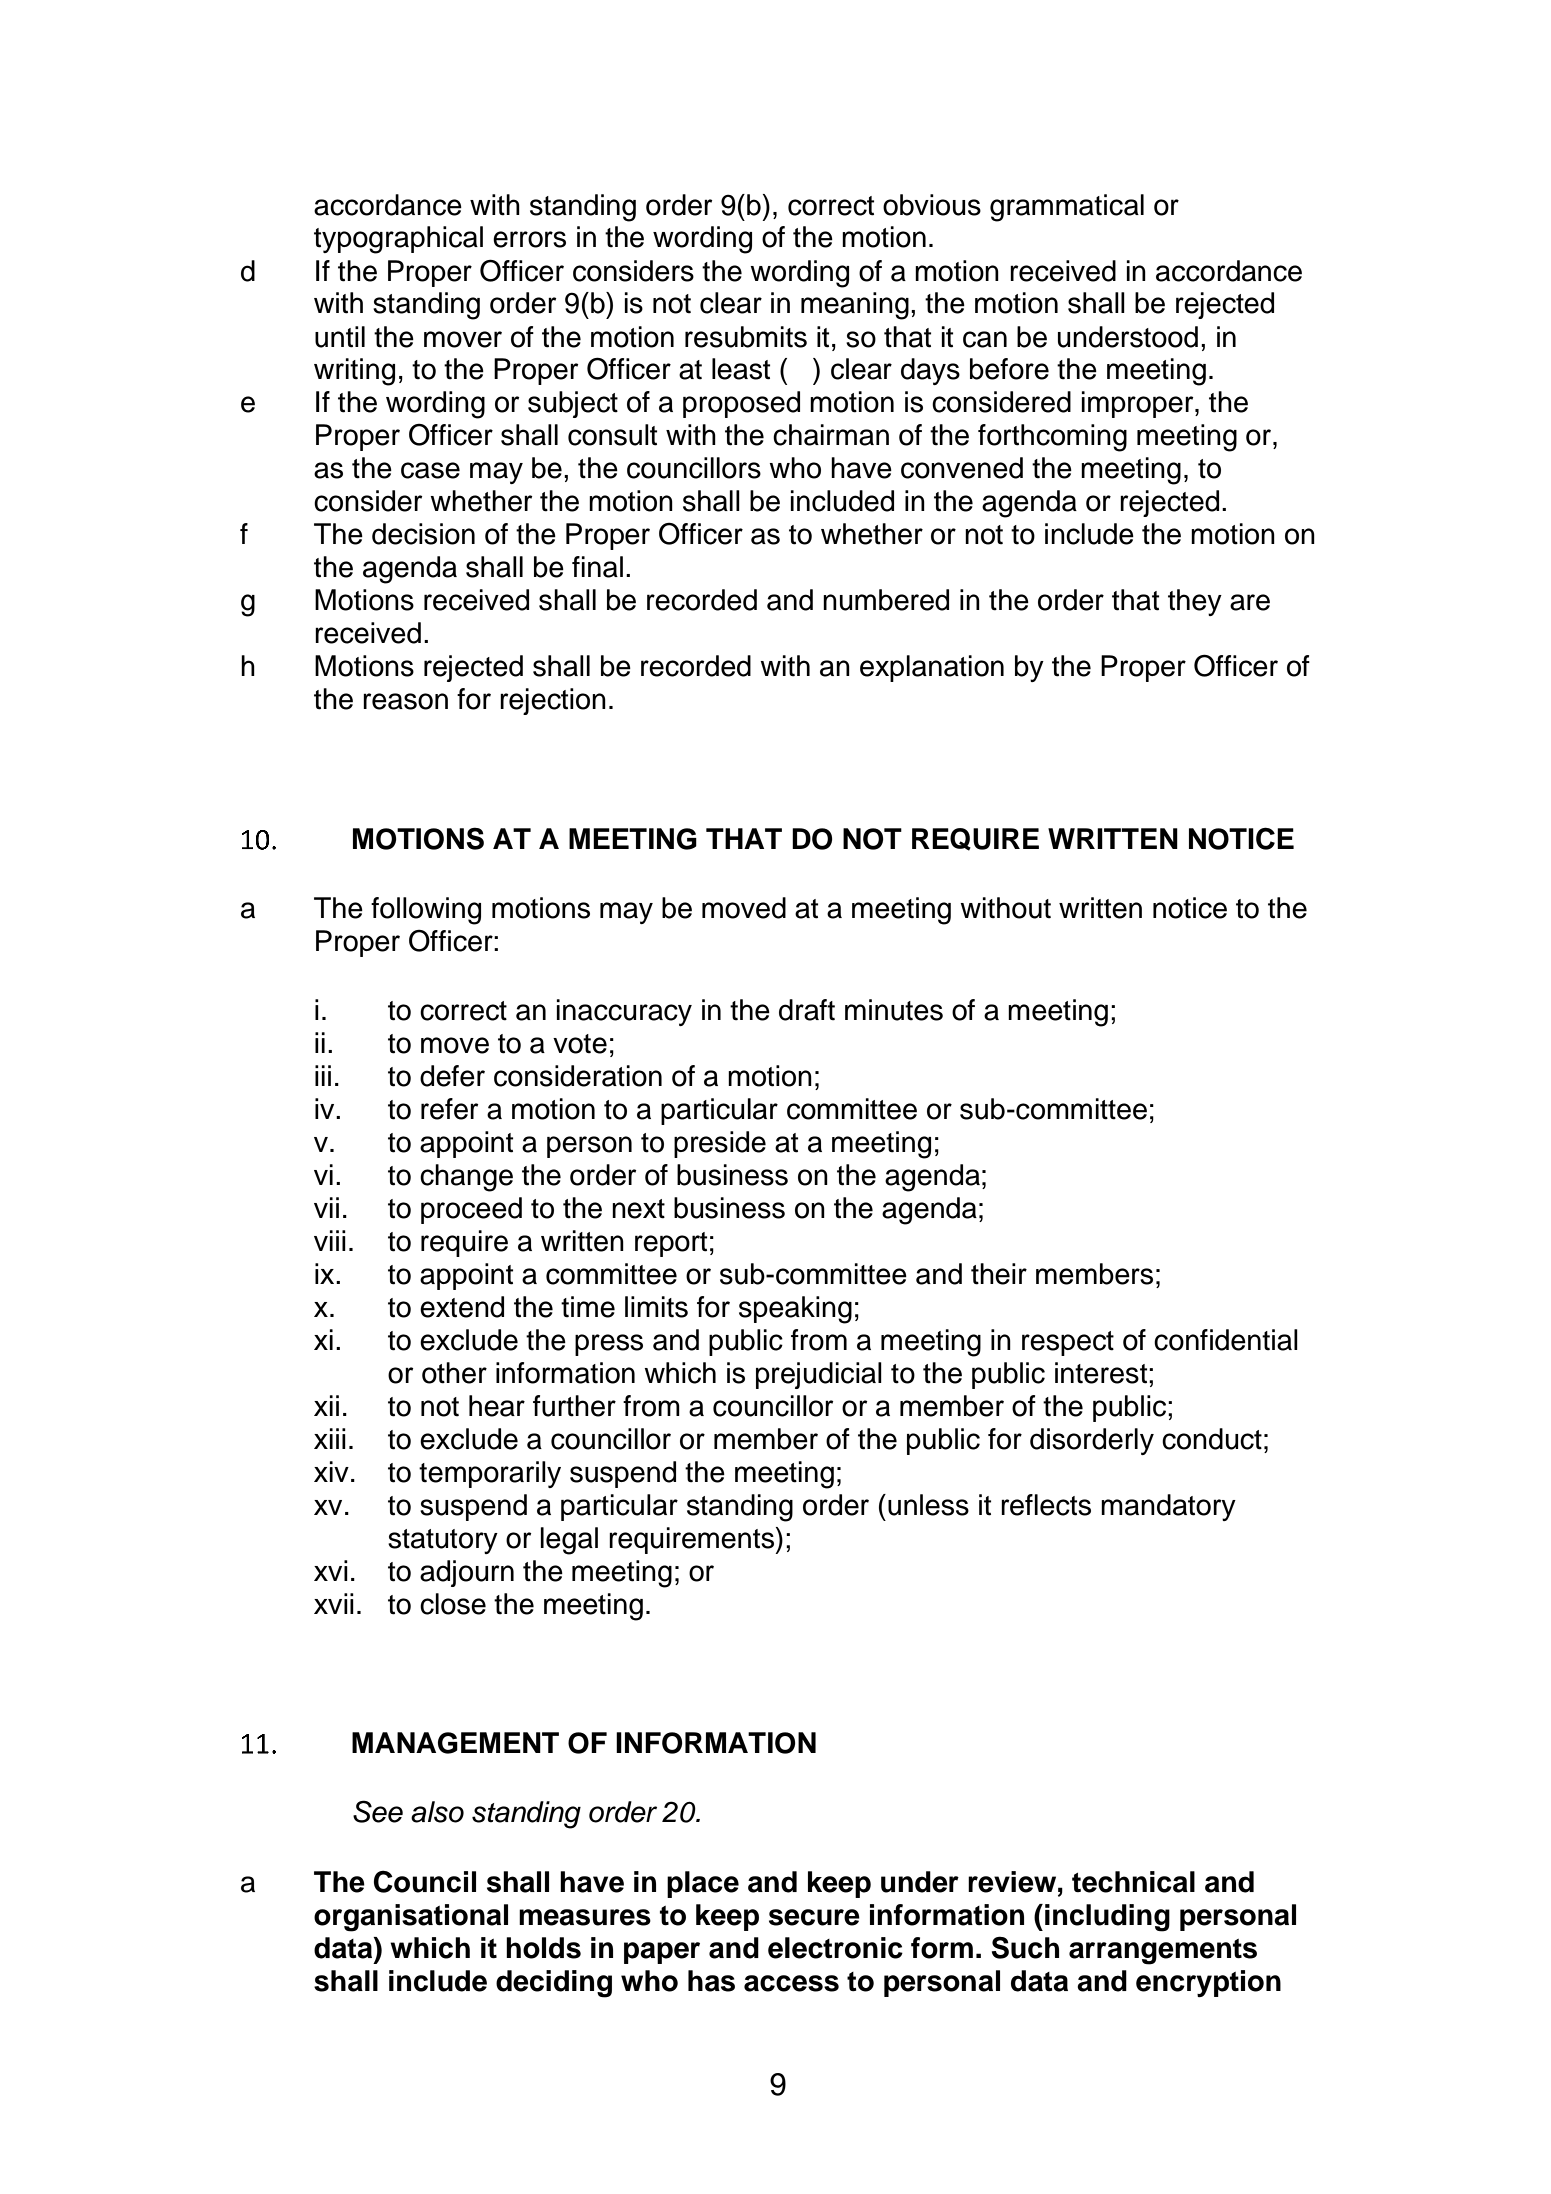  What do you see at coordinates (1195, 602) in the screenshot?
I see `they` at bounding box center [1195, 602].
